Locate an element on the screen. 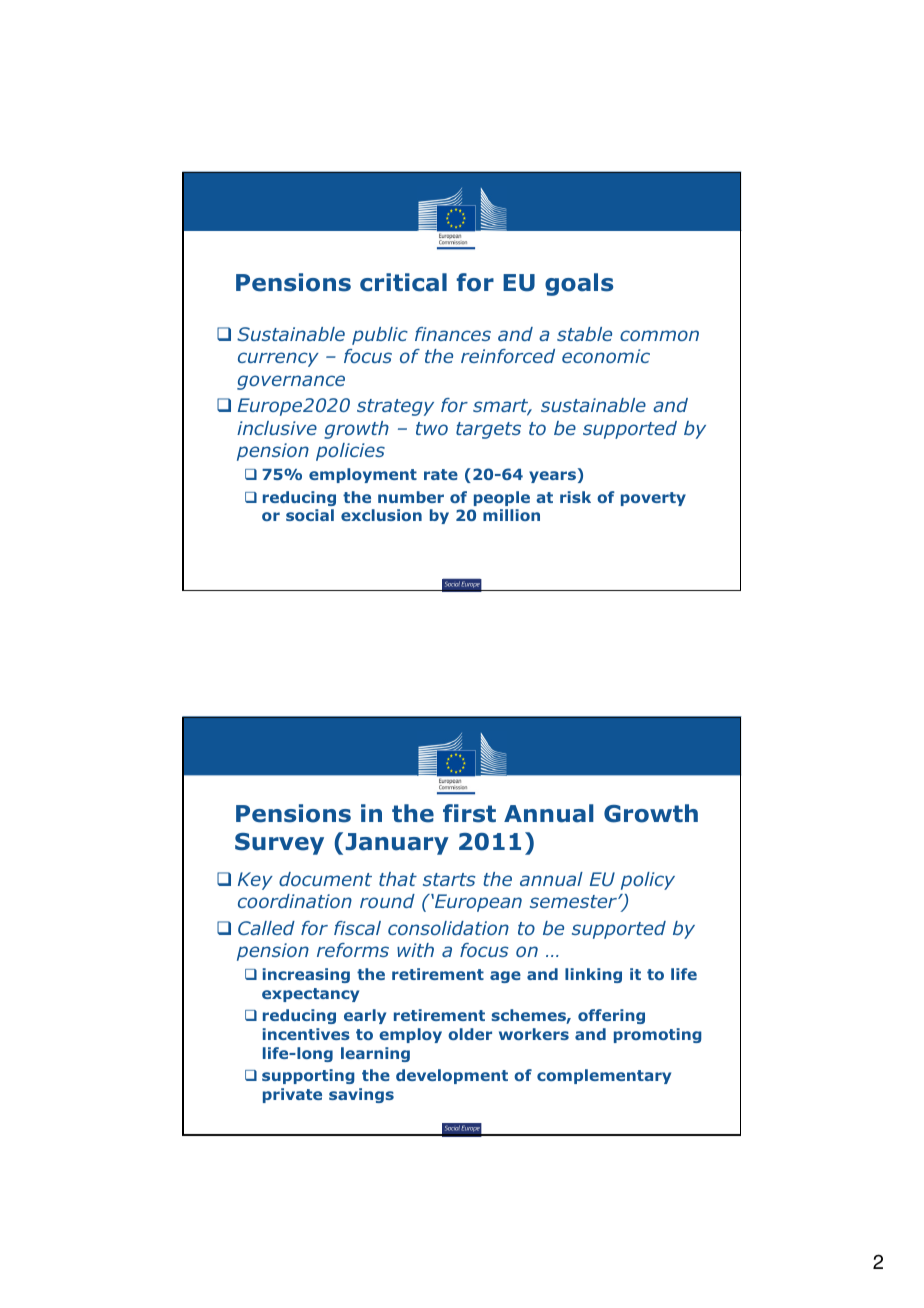 The height and width of the screenshot is (1308, 924). first is located at coordinates (469, 813).
